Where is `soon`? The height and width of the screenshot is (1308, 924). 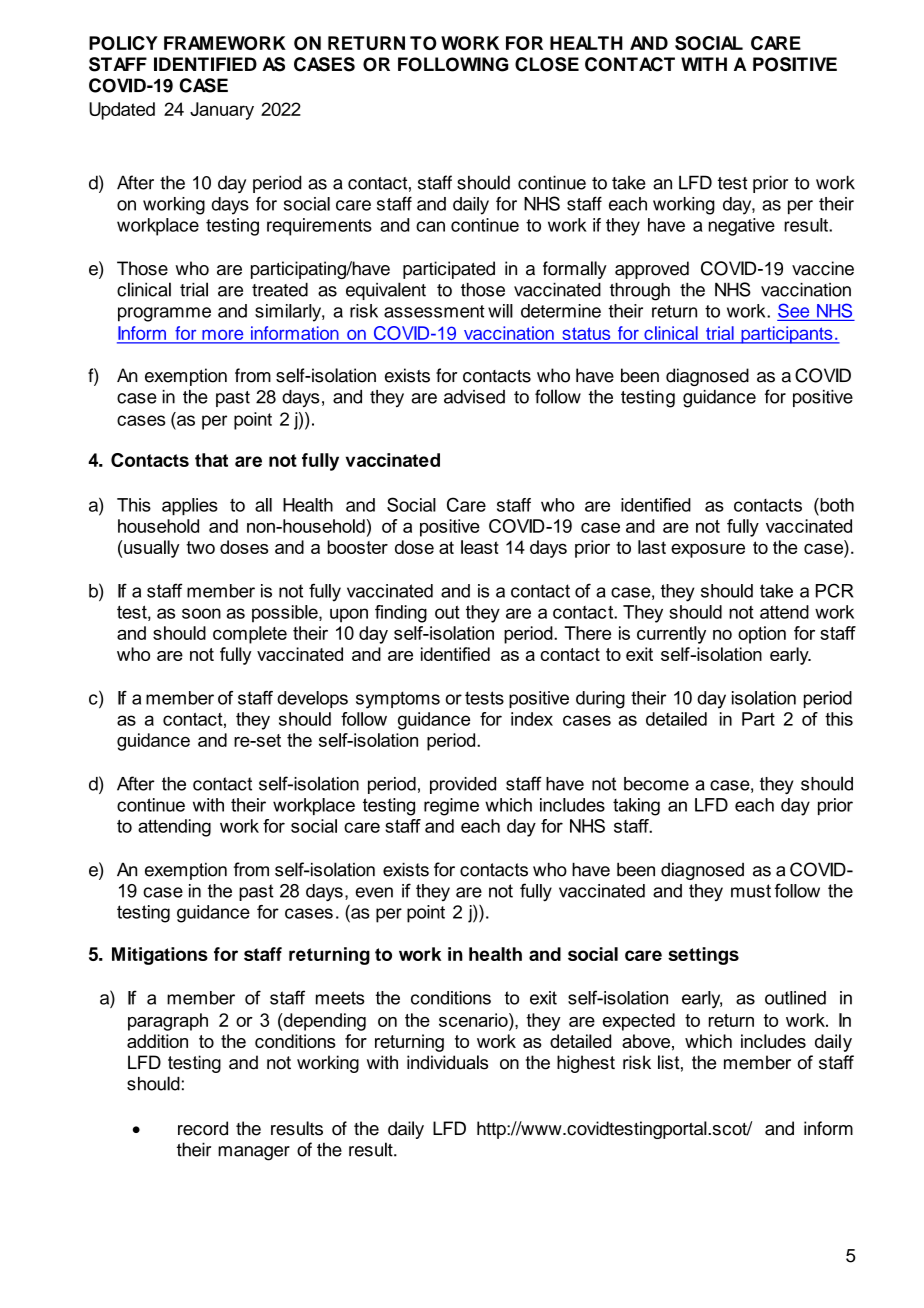
soon is located at coordinates (201, 613).
